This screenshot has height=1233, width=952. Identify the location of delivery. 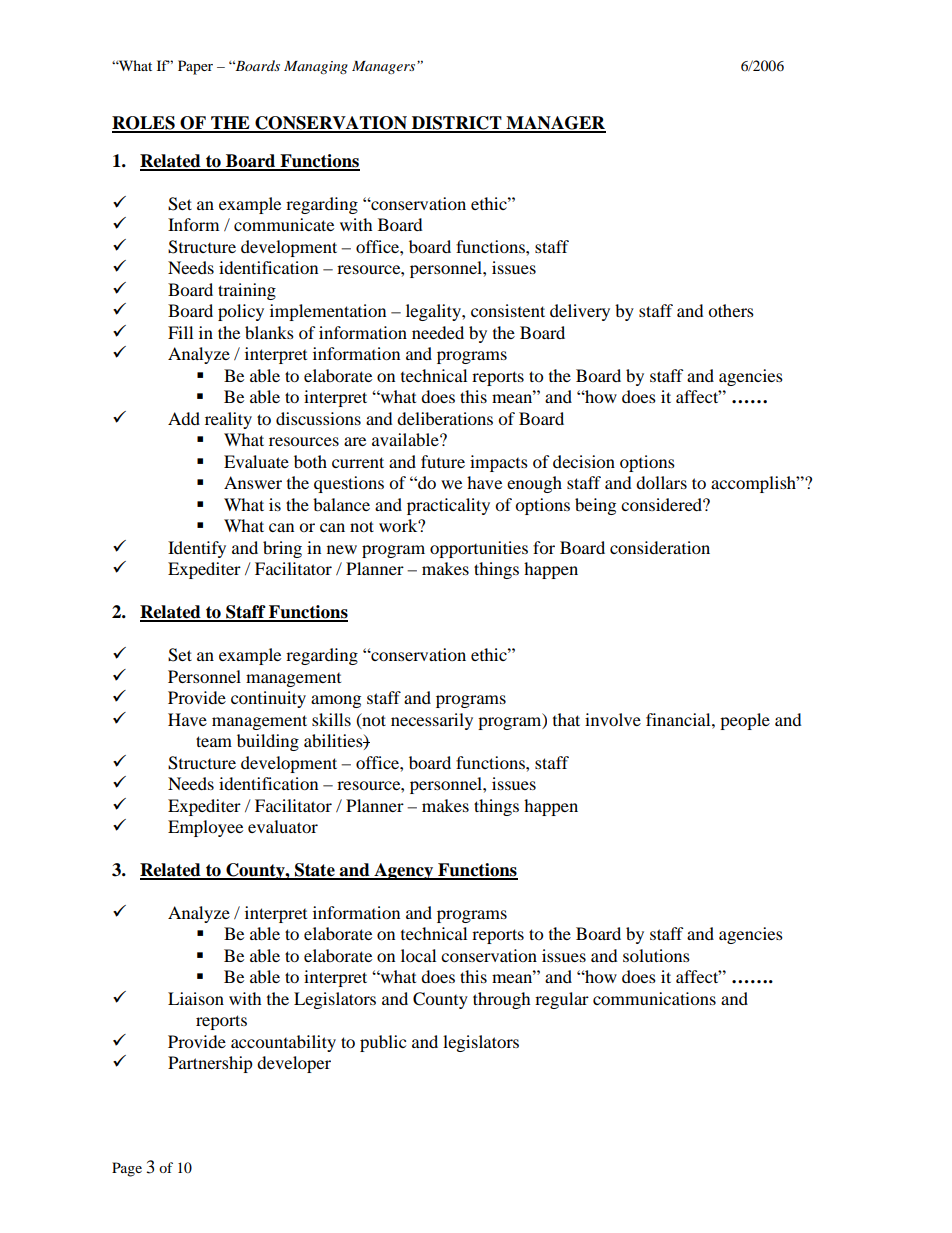
(580, 312).
